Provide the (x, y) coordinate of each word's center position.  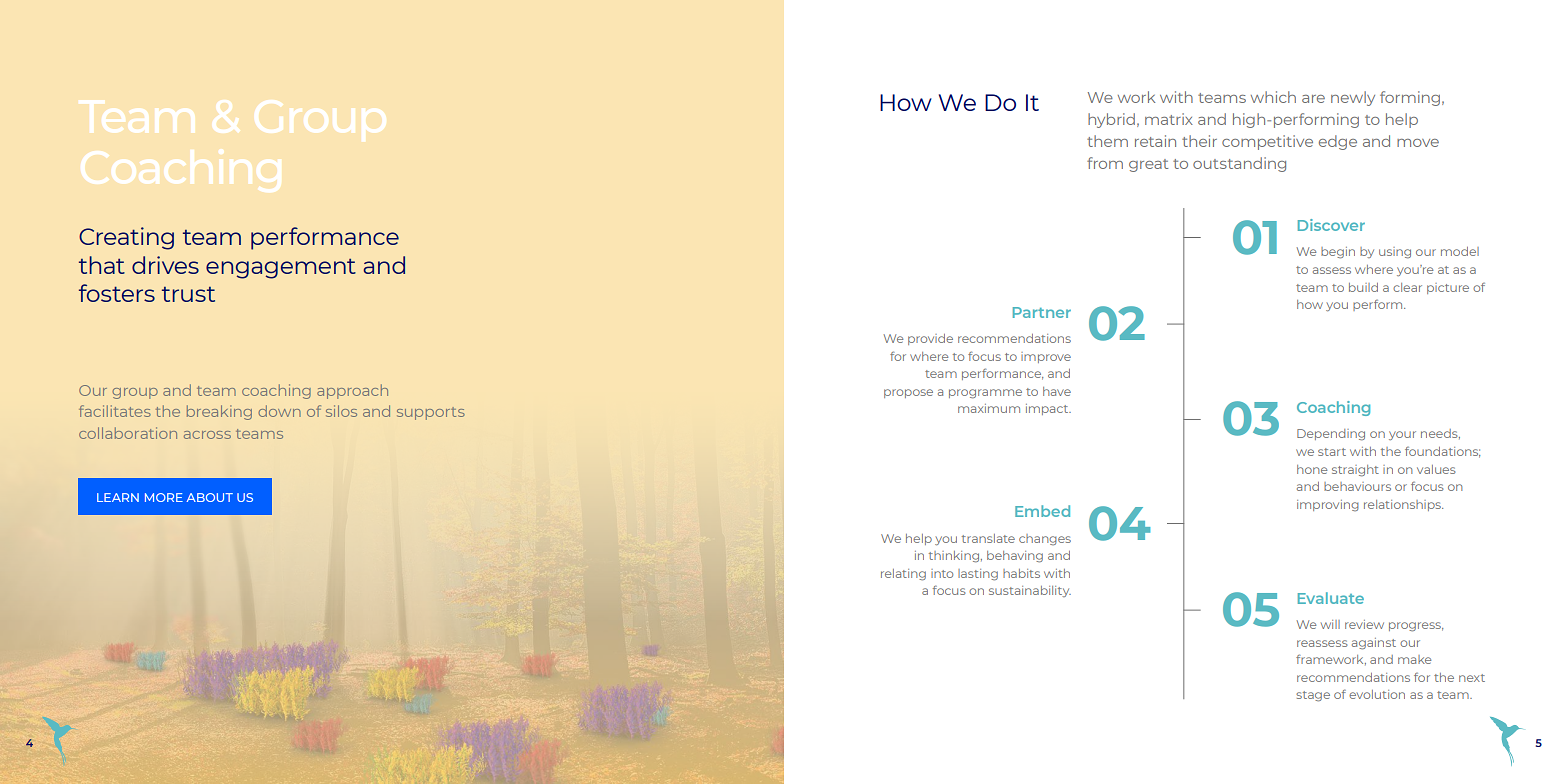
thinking (955, 557)
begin (1338, 253)
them (1107, 141)
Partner (1042, 312)
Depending (1331, 435)
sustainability (1030, 591)
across (207, 435)
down (279, 411)
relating (903, 575)
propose (908, 393)
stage (1313, 696)
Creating (126, 238)
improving (1328, 505)
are (1313, 99)
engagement (281, 269)
